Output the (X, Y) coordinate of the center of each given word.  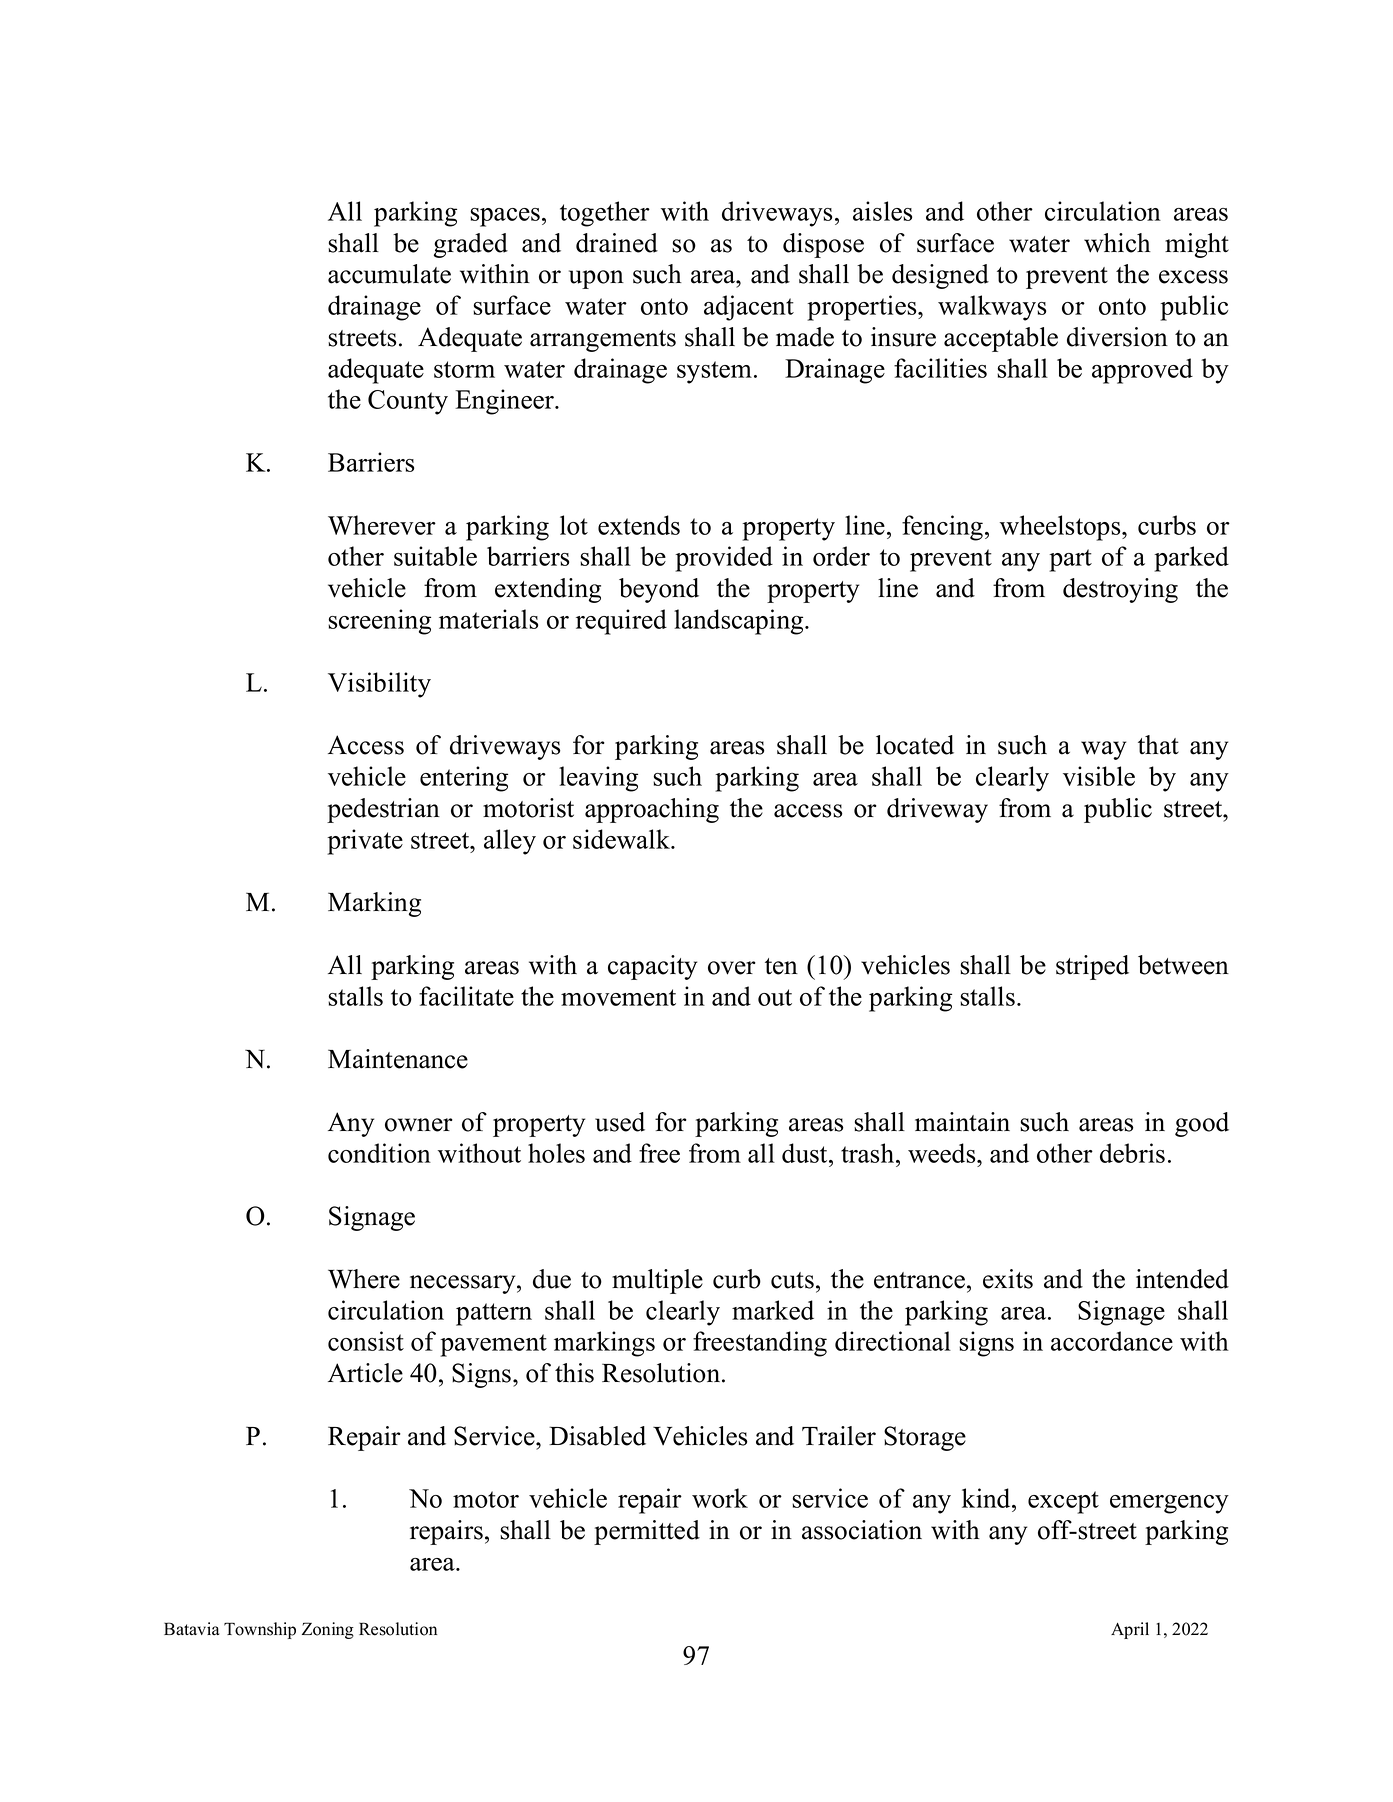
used (620, 1122)
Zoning (328, 1630)
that (1158, 745)
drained (617, 243)
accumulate (389, 274)
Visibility (379, 685)
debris (1132, 1153)
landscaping (740, 622)
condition (379, 1153)
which (1117, 243)
